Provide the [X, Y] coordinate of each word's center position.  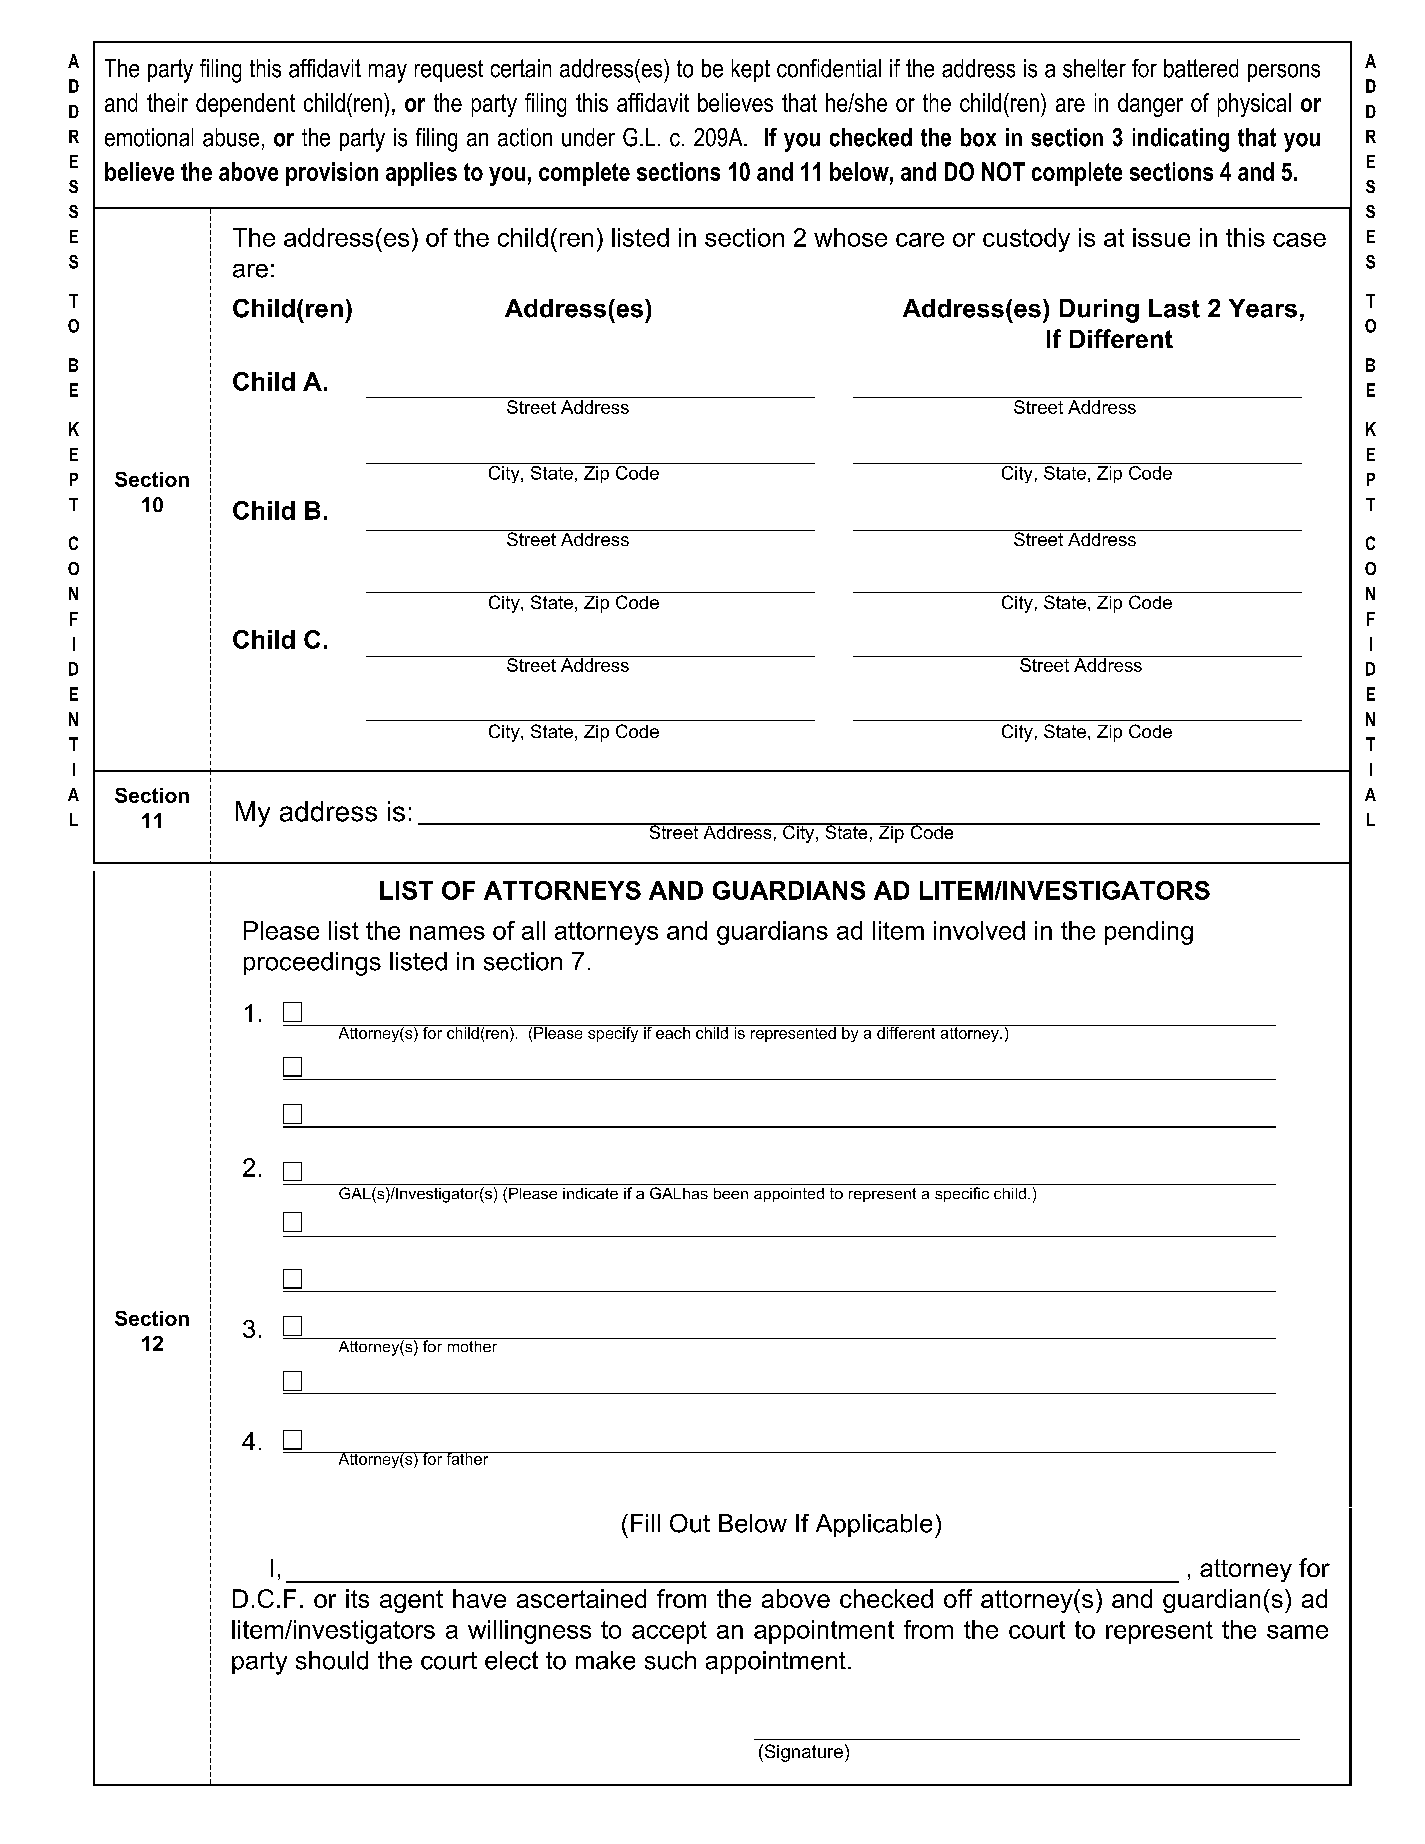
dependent [245, 105]
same [1297, 1632]
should [332, 1660]
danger [1150, 105]
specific [962, 1194]
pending [1149, 933]
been [731, 1193]
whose [850, 237]
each [673, 1032]
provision [332, 174]
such [670, 1660]
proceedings [312, 964]
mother [472, 1345]
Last [1174, 308]
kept [751, 70]
